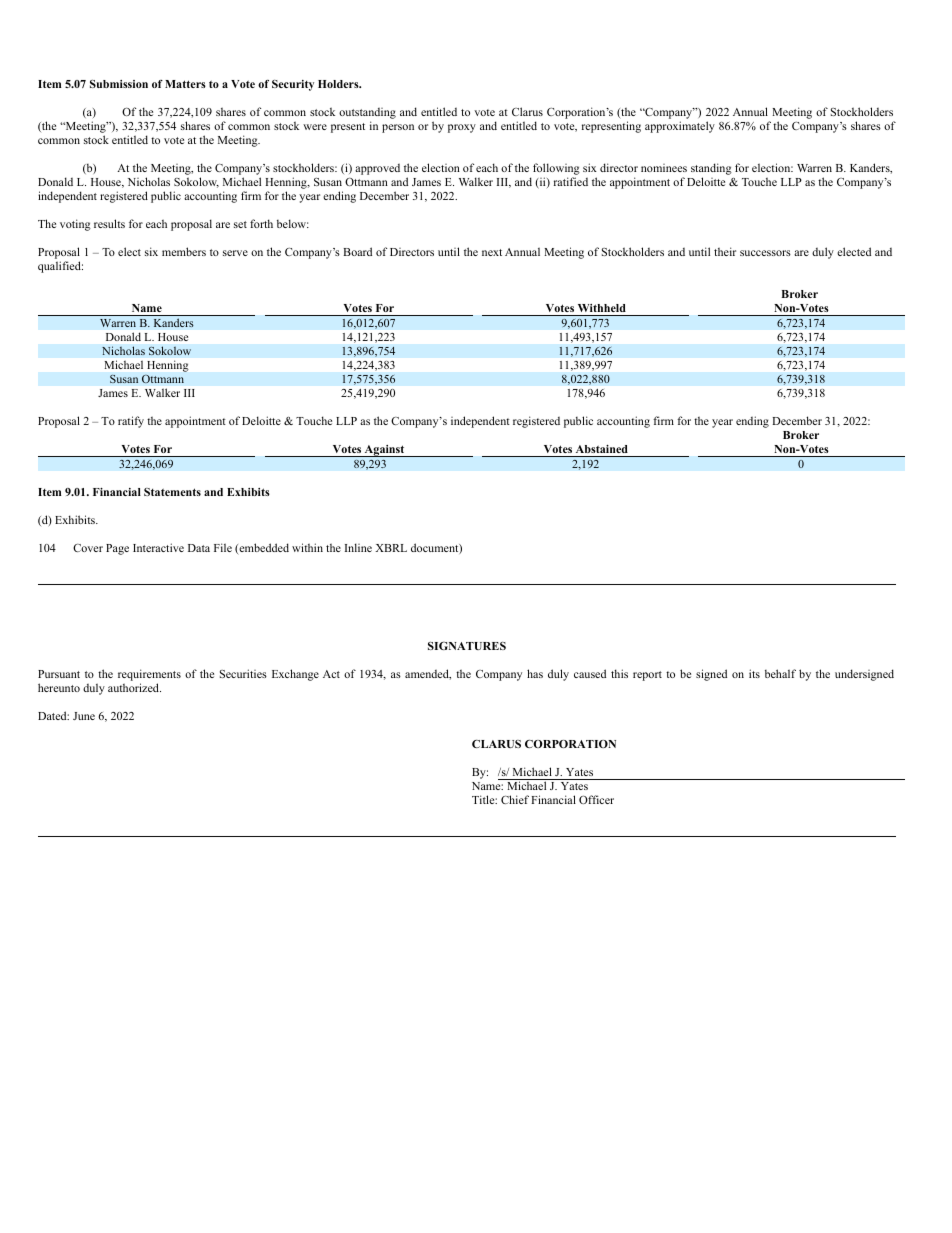  What do you see at coordinates (680, 127) in the page?
I see `approximately` at bounding box center [680, 127].
